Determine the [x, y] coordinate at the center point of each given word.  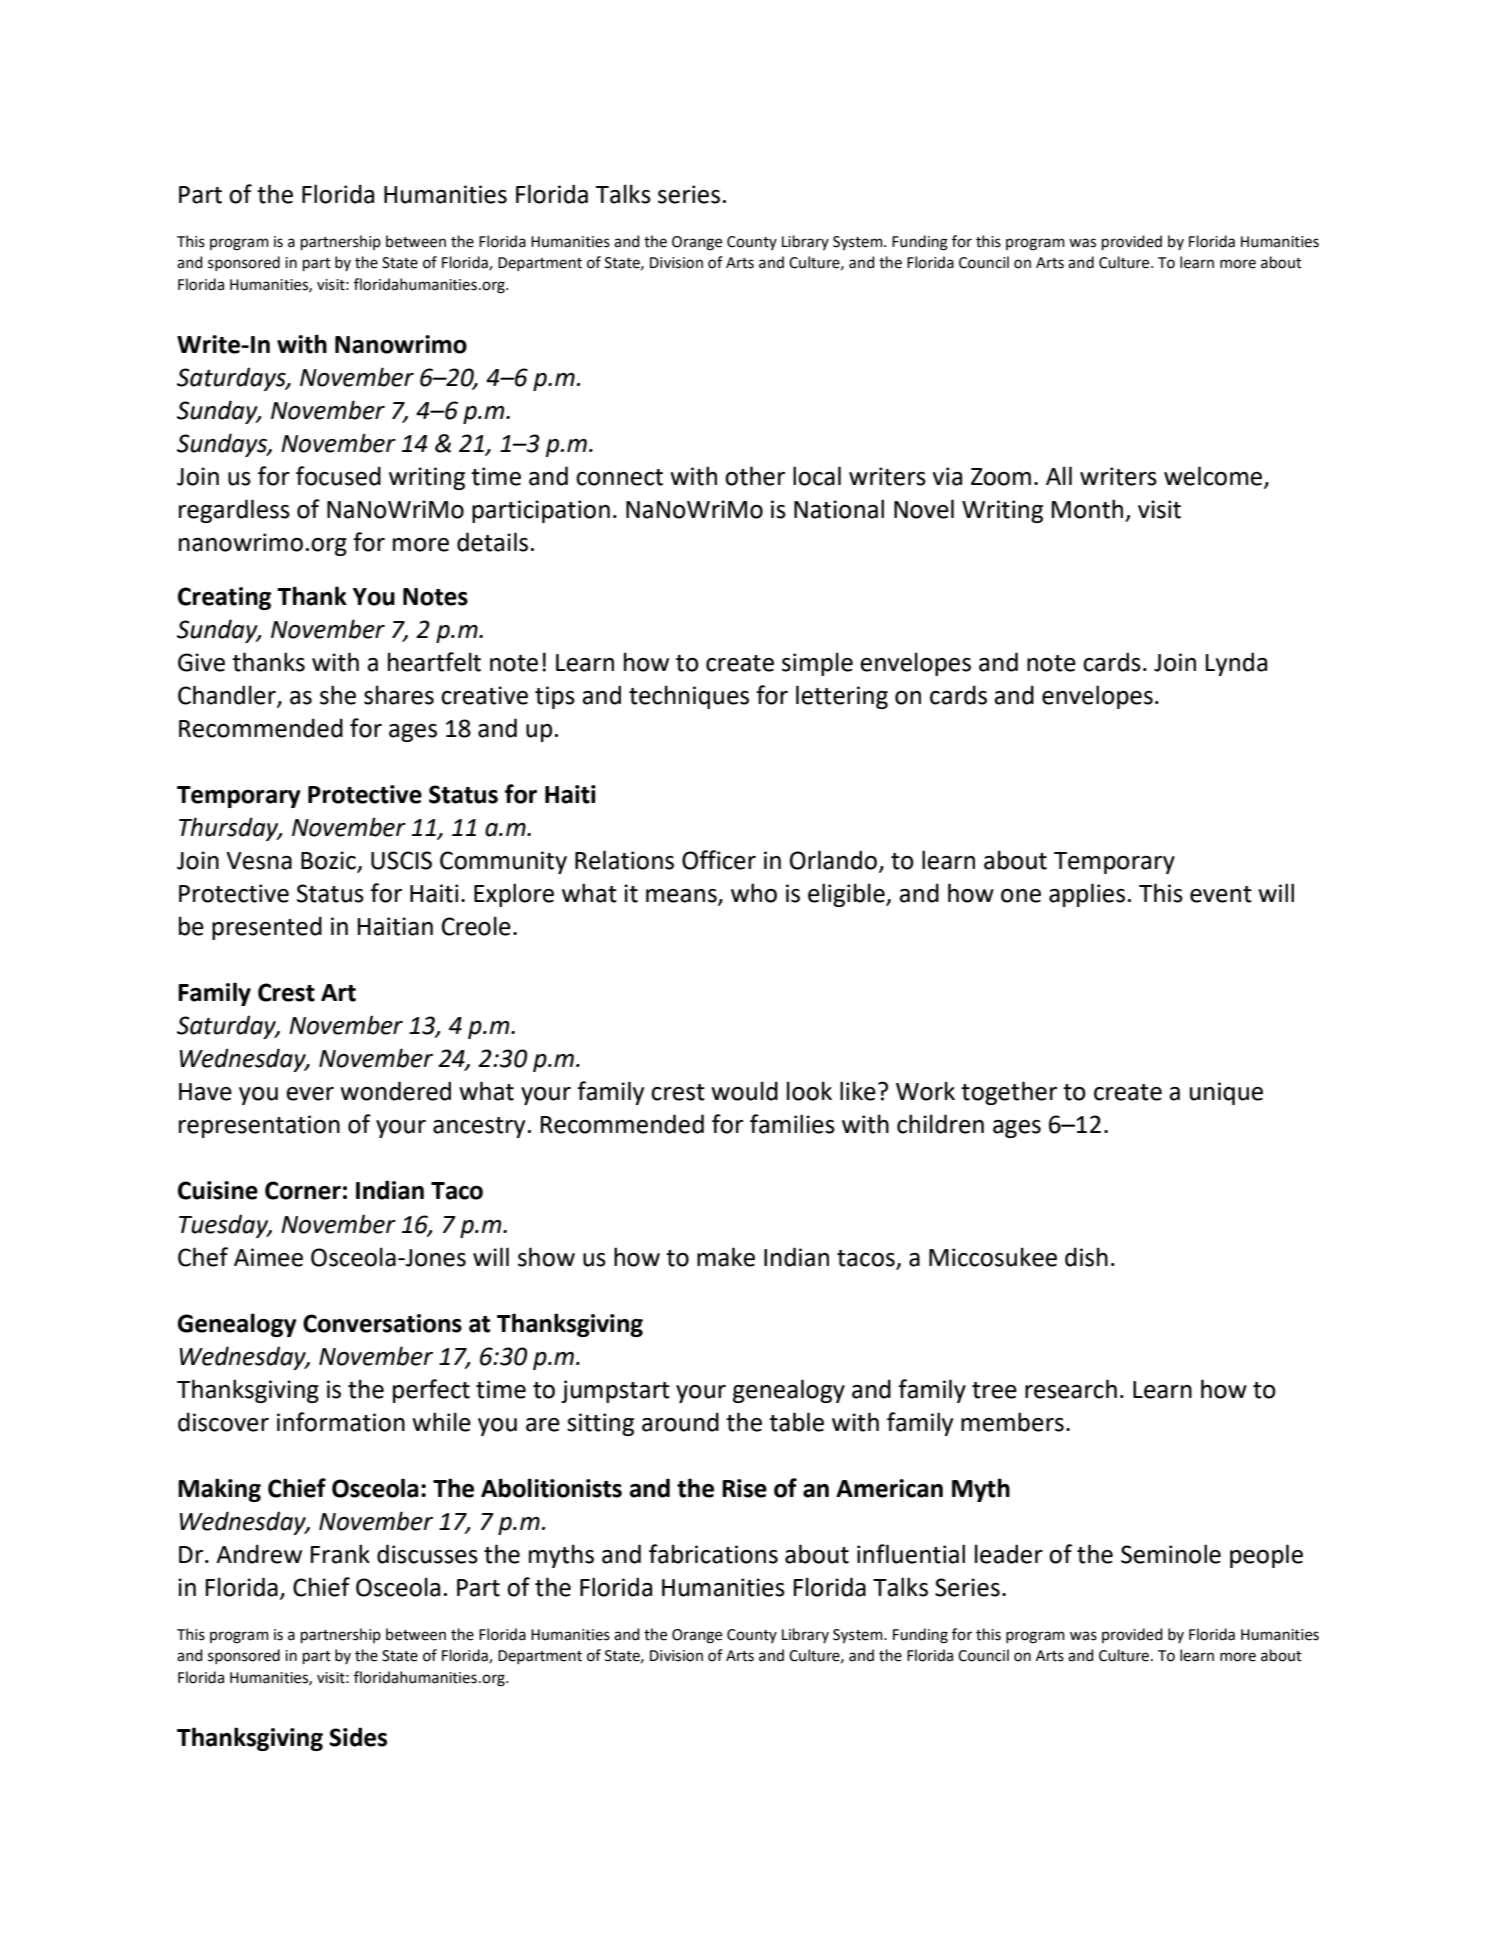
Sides [358, 1737]
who [754, 893]
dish [1086, 1257]
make [726, 1257]
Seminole [1171, 1554]
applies [1087, 895]
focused [338, 476]
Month [1087, 509]
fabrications [713, 1554]
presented [267, 928]
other [755, 476]
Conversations [382, 1323]
